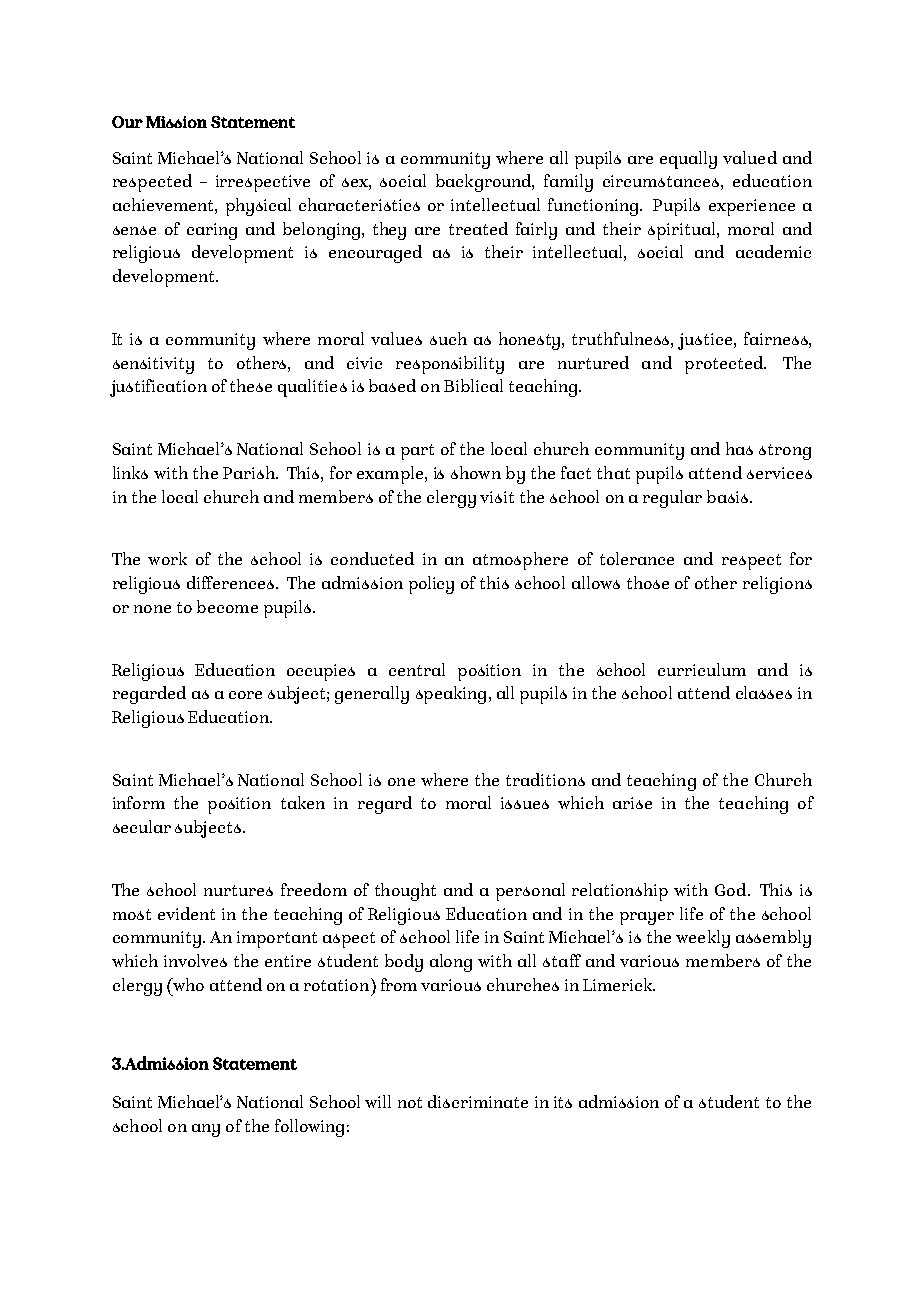 The width and height of the screenshot is (924, 1308). What do you see at coordinates (702, 669) in the screenshot?
I see `curriculum` at bounding box center [702, 669].
